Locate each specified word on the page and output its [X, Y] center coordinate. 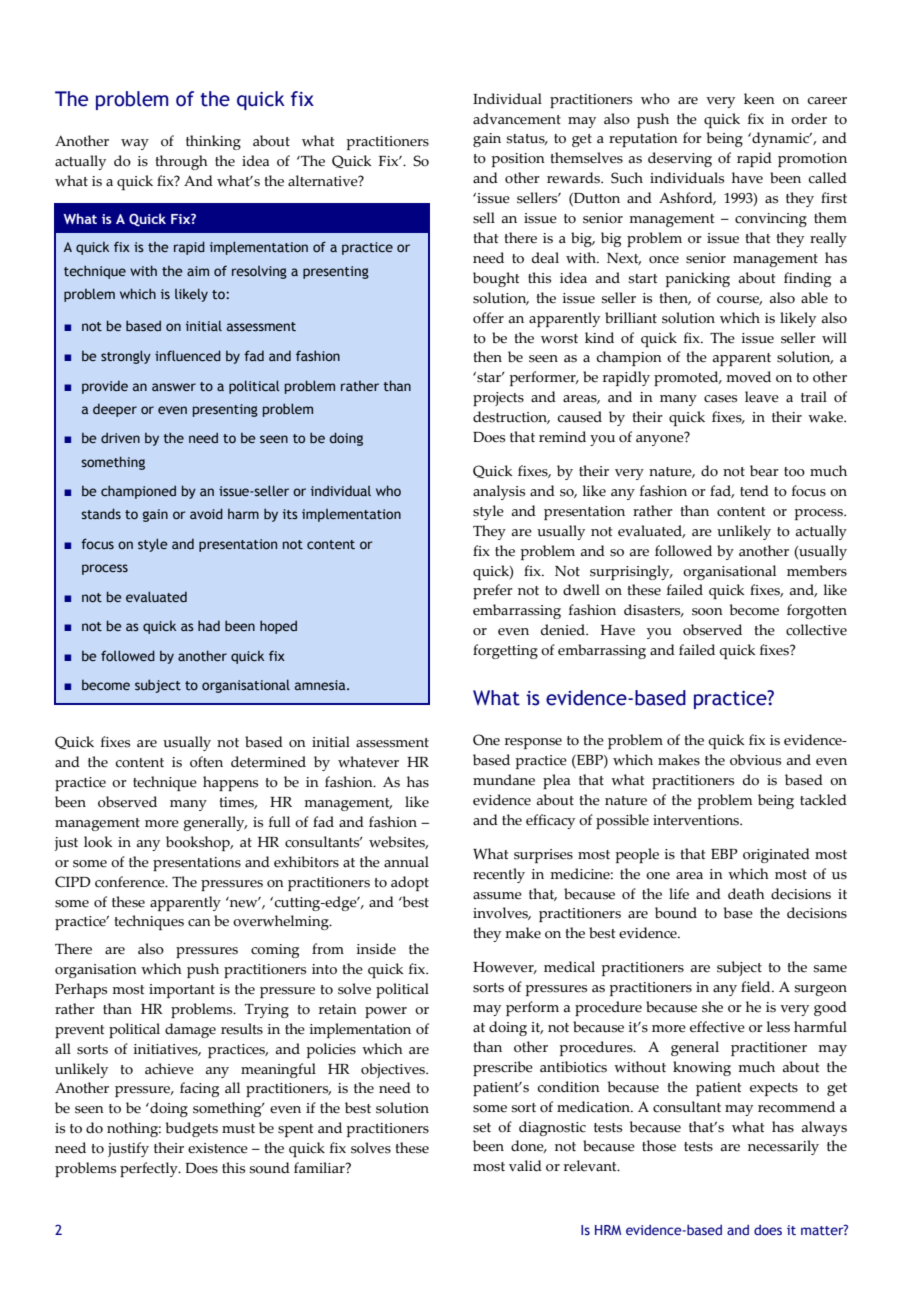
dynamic [780, 139]
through [181, 162]
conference [131, 882]
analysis [499, 492]
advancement [517, 119]
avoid [206, 513]
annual [406, 862]
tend [754, 491]
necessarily [783, 1147]
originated [776, 855]
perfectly [150, 1169]
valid [525, 1166]
